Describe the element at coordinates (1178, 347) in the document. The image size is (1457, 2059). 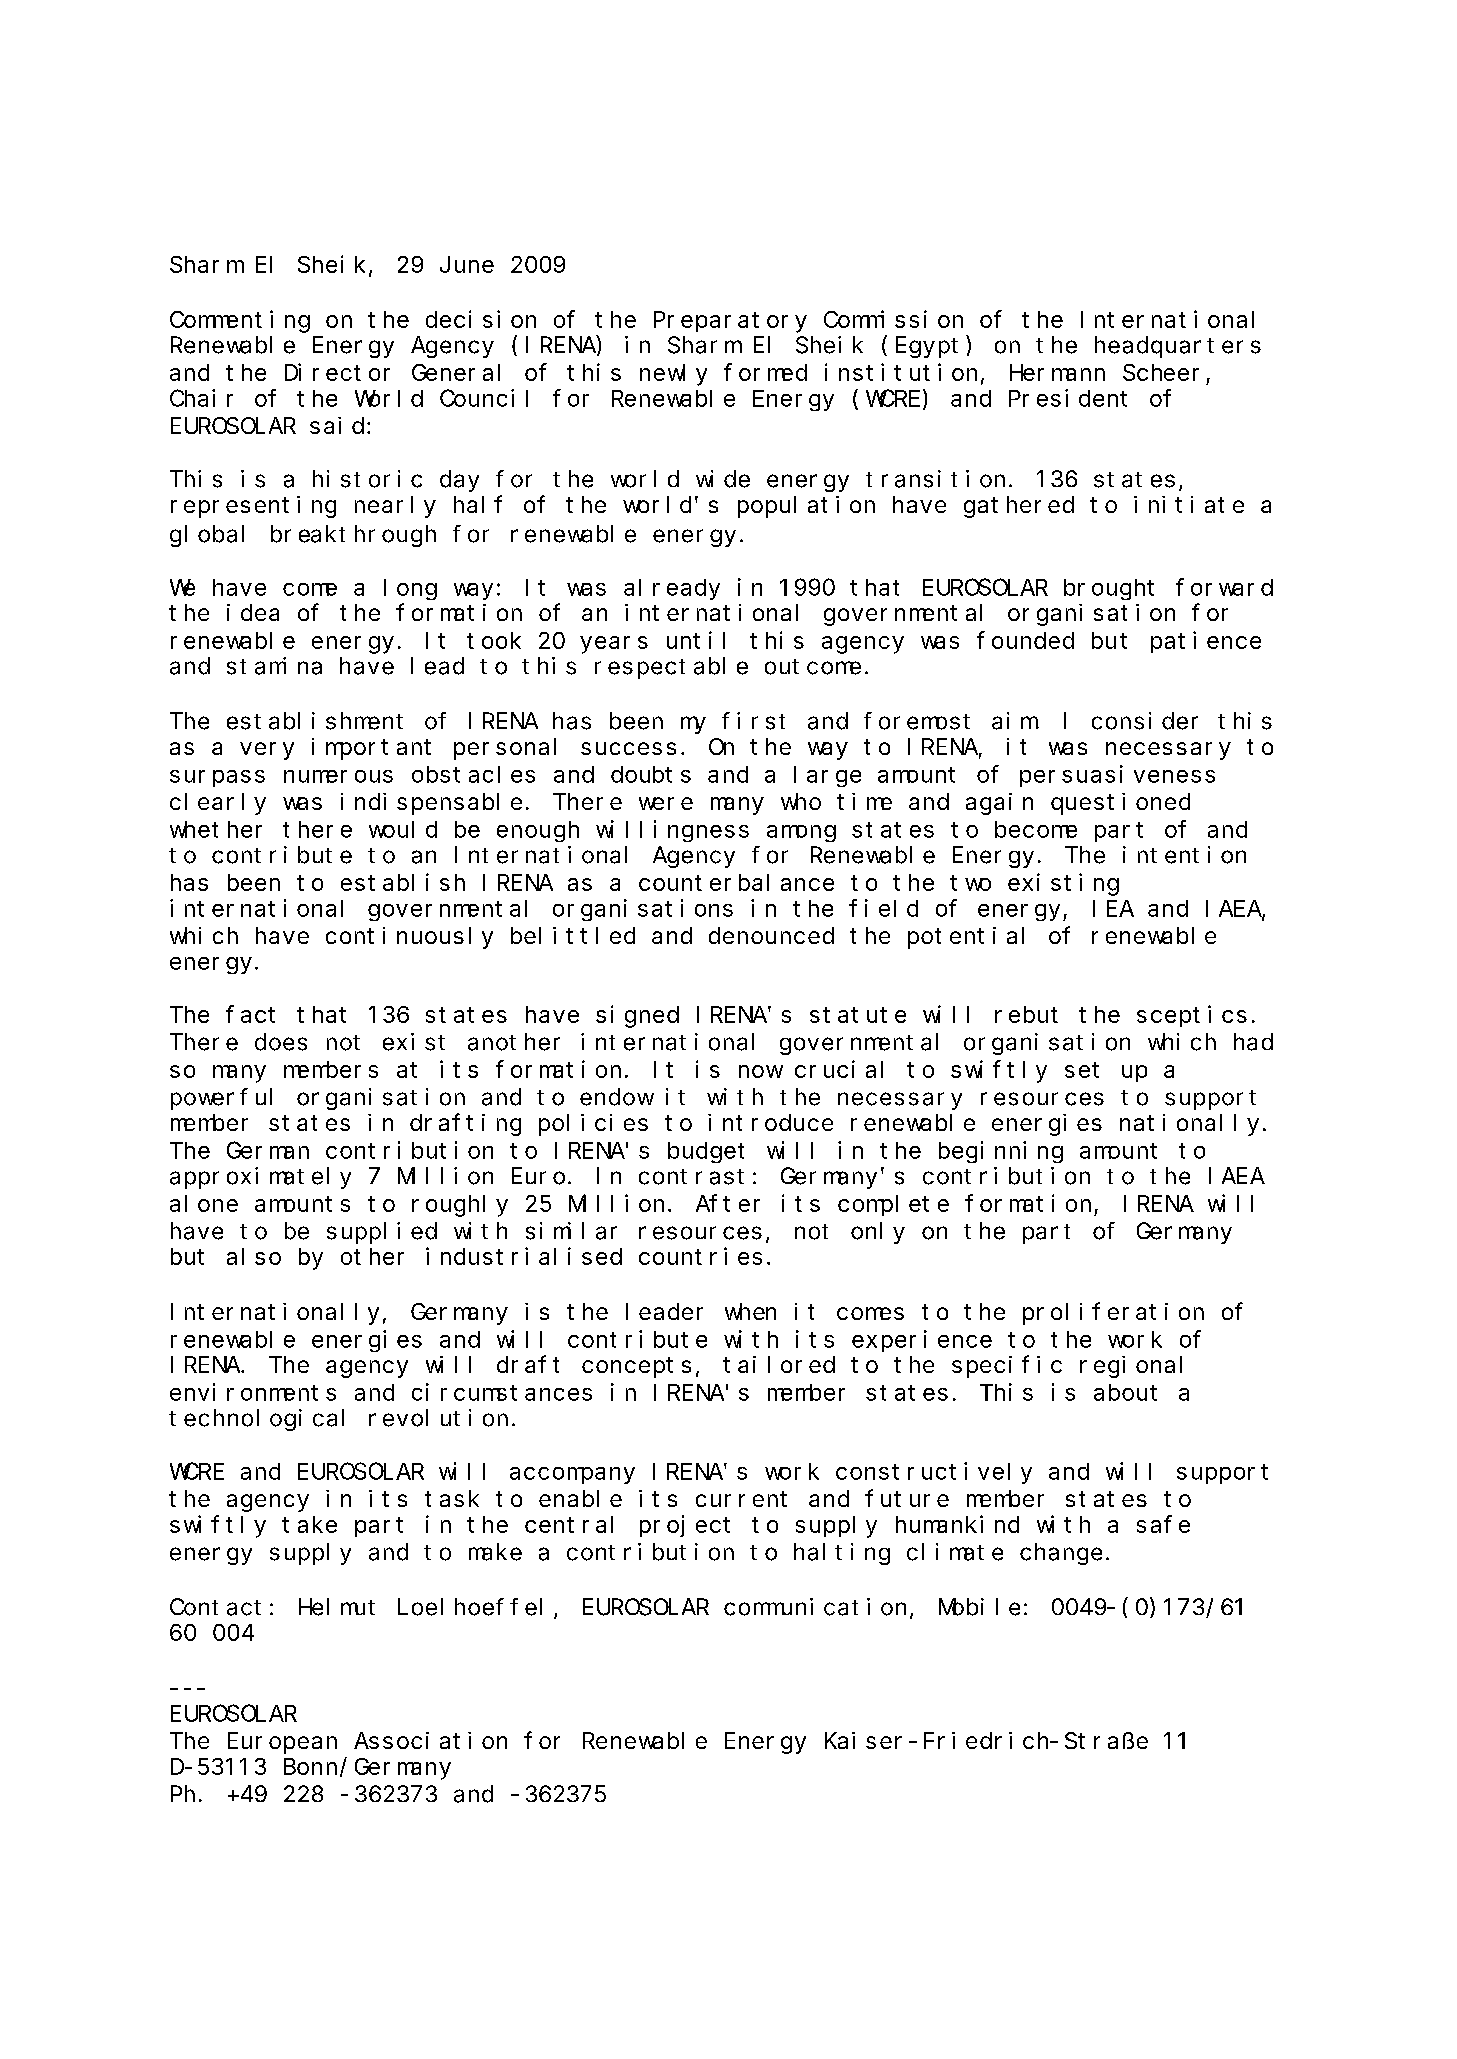
I see `headquarters` at that location.
